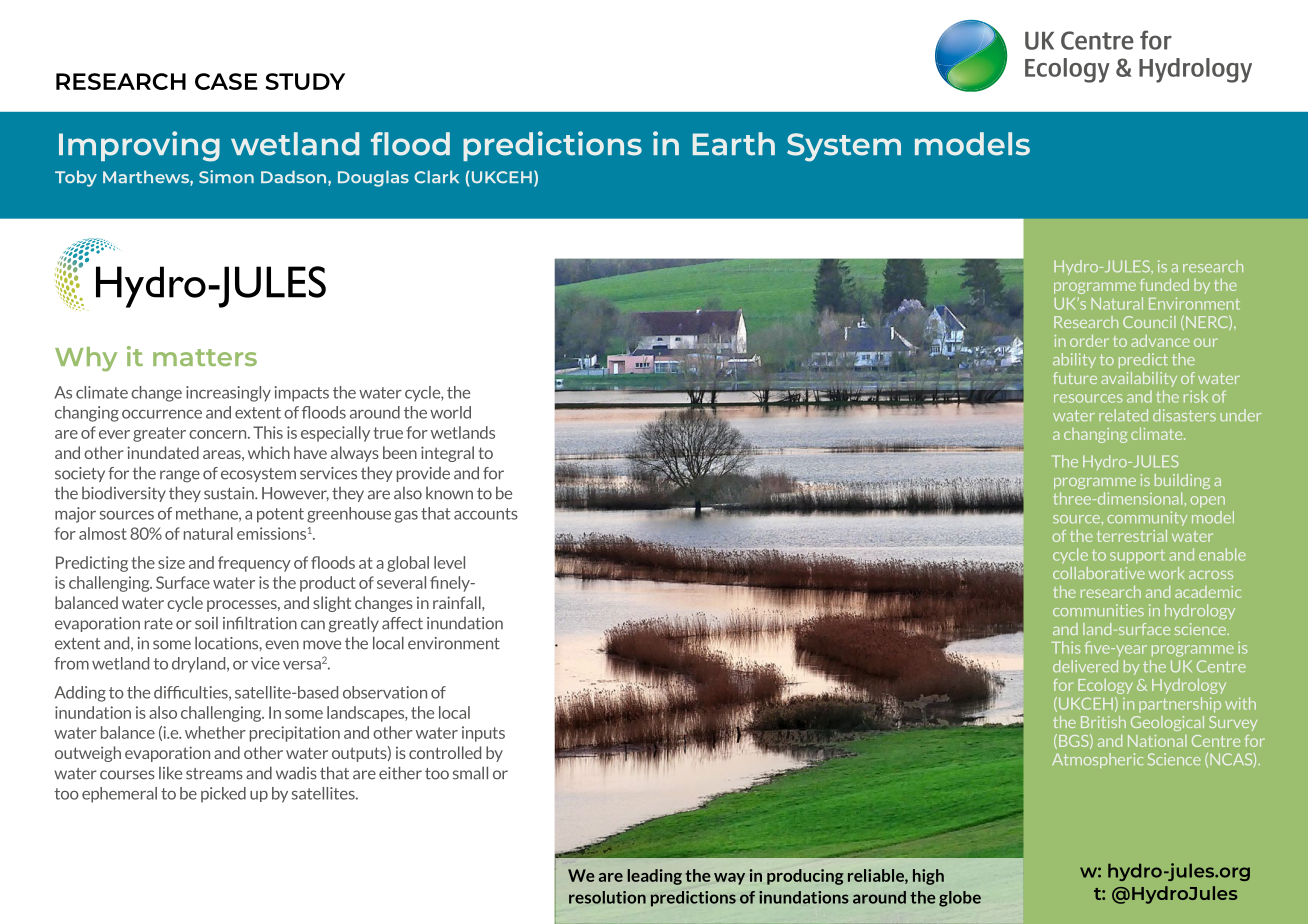  What do you see at coordinates (436, 177) in the screenshot?
I see `Clark` at bounding box center [436, 177].
